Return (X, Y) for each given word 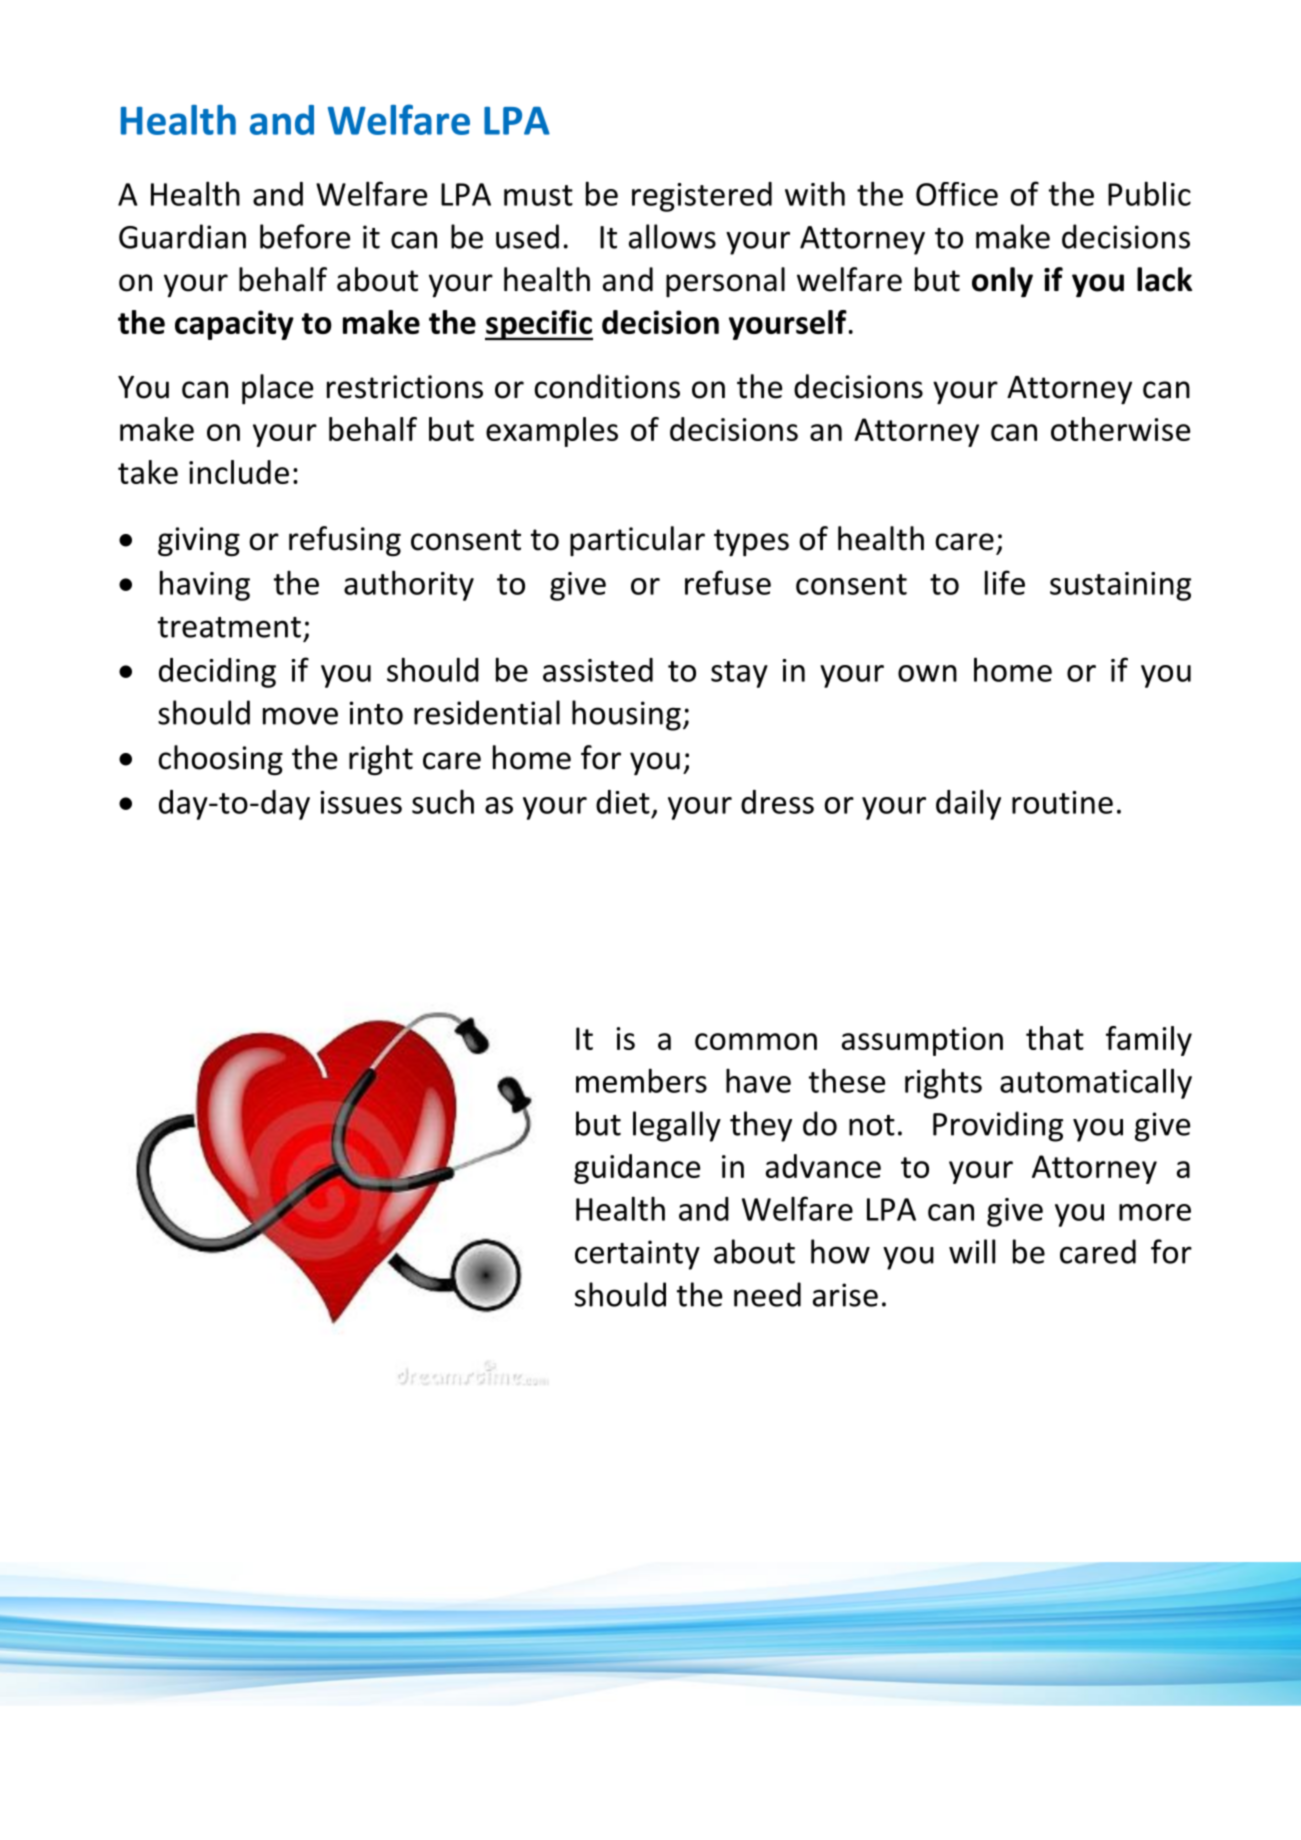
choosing (220, 760)
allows (672, 236)
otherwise (1120, 429)
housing (626, 715)
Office (957, 194)
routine (1062, 802)
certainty (637, 1255)
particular (637, 541)
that (1055, 1038)
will (972, 1251)
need (767, 1294)
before (305, 236)
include (239, 472)
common (756, 1041)
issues (361, 802)
